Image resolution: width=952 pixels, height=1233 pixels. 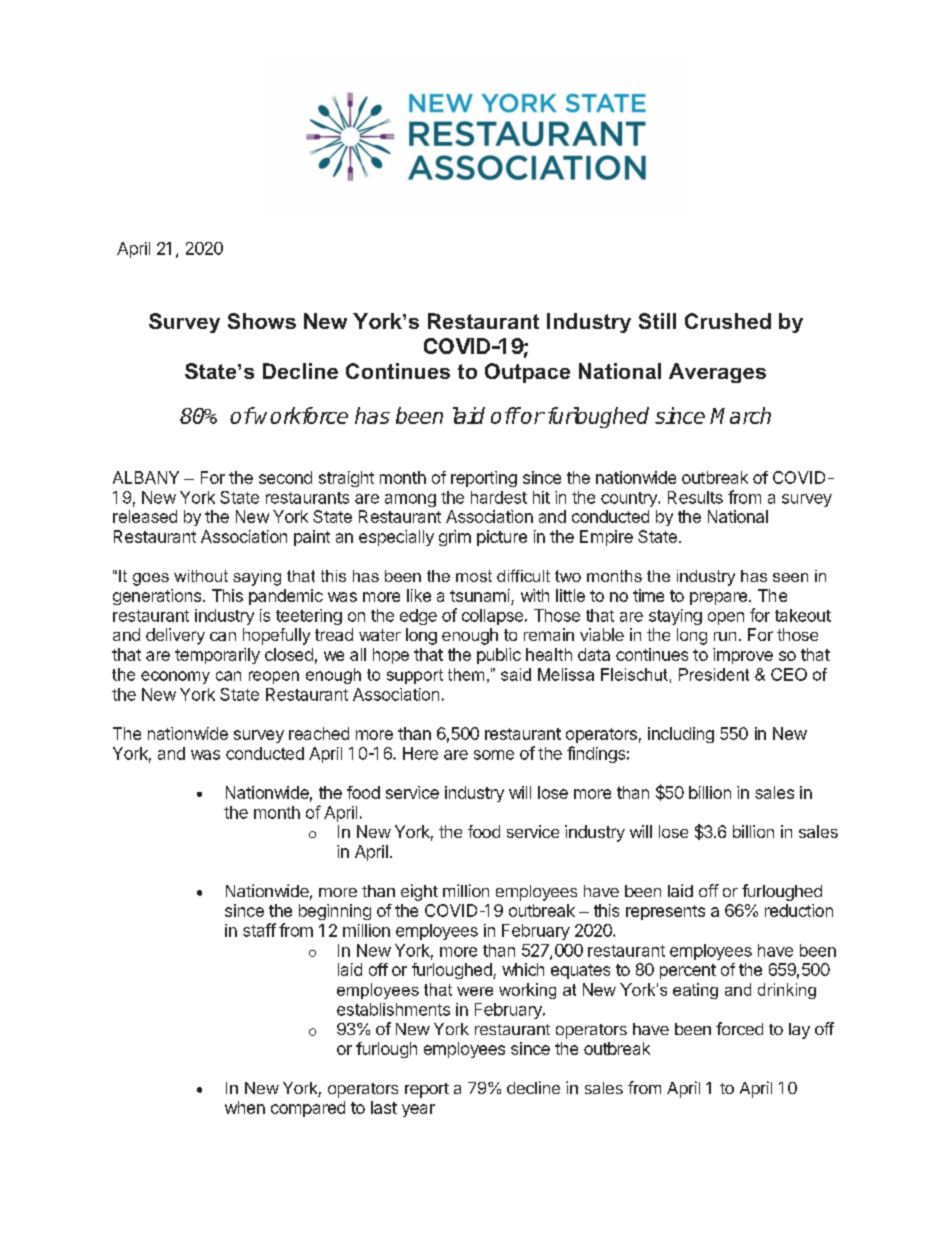 I want to click on Outpace, so click(x=527, y=373).
